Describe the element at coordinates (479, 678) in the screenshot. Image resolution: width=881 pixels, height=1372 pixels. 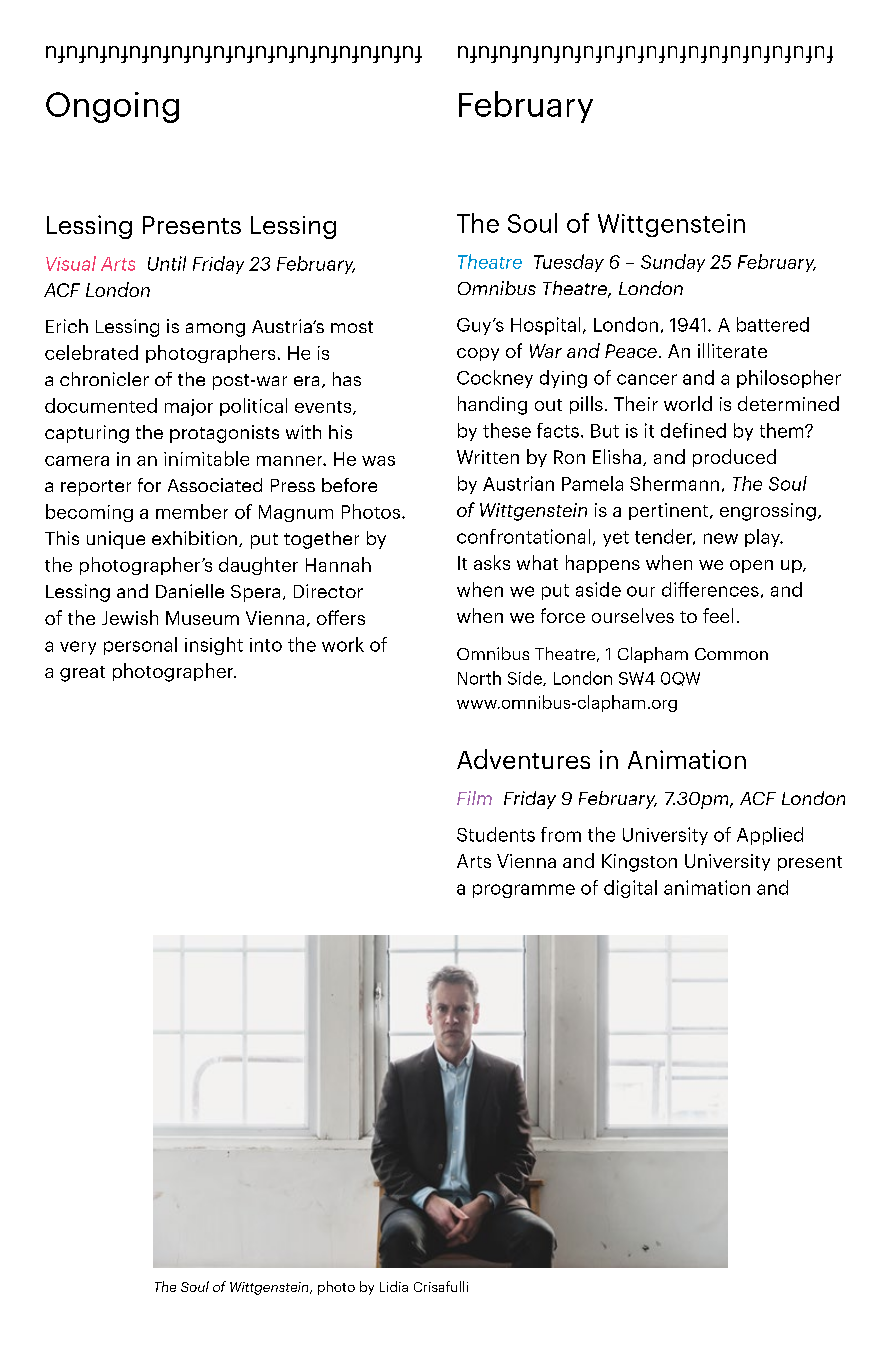
I see `North` at that location.
